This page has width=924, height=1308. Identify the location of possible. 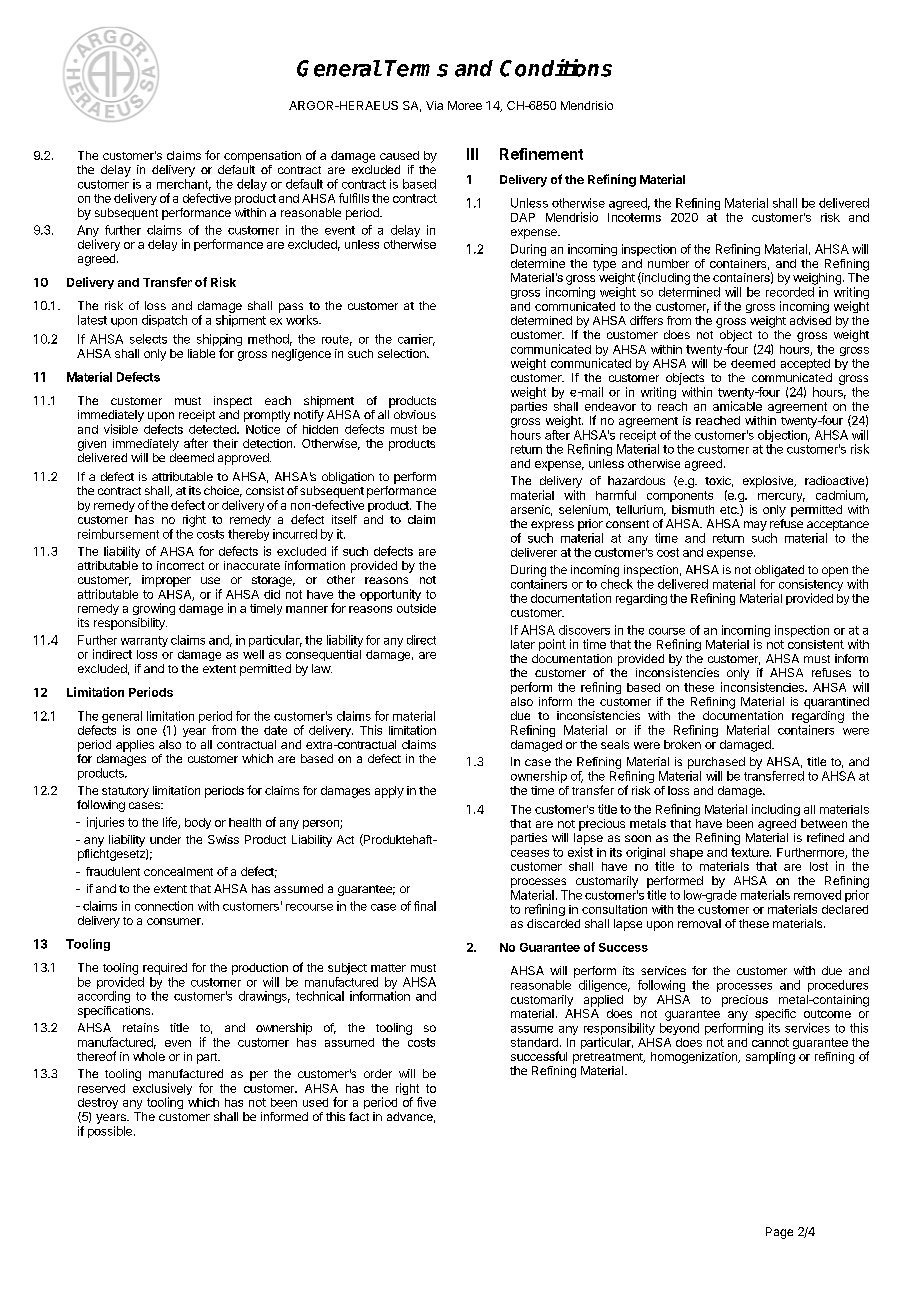
(110, 1132).
